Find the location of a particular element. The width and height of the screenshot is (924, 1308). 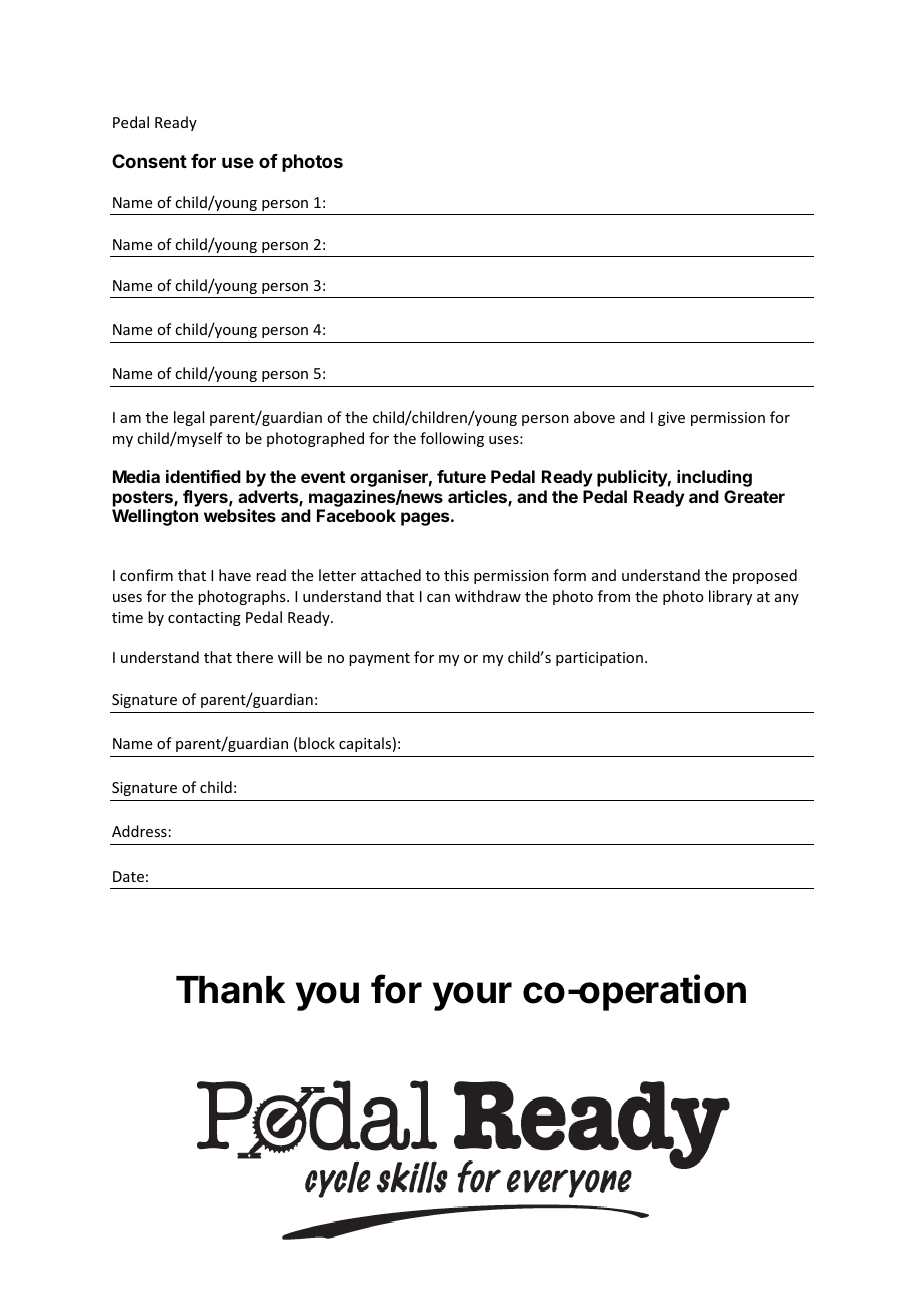

Consent is located at coordinates (149, 161).
